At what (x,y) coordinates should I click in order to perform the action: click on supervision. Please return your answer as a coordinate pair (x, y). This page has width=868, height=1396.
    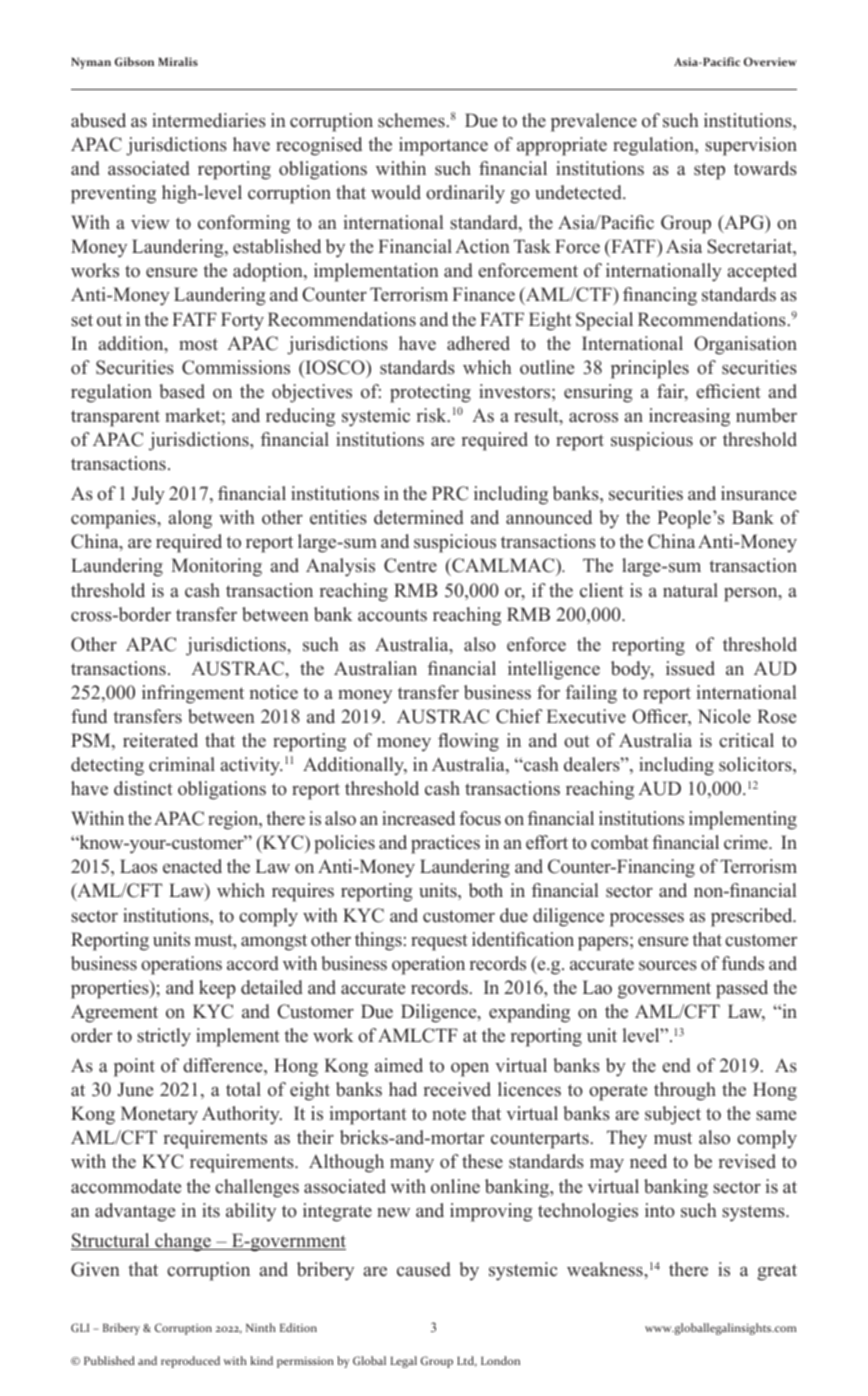
    Looking at the image, I should click on (751, 146).
